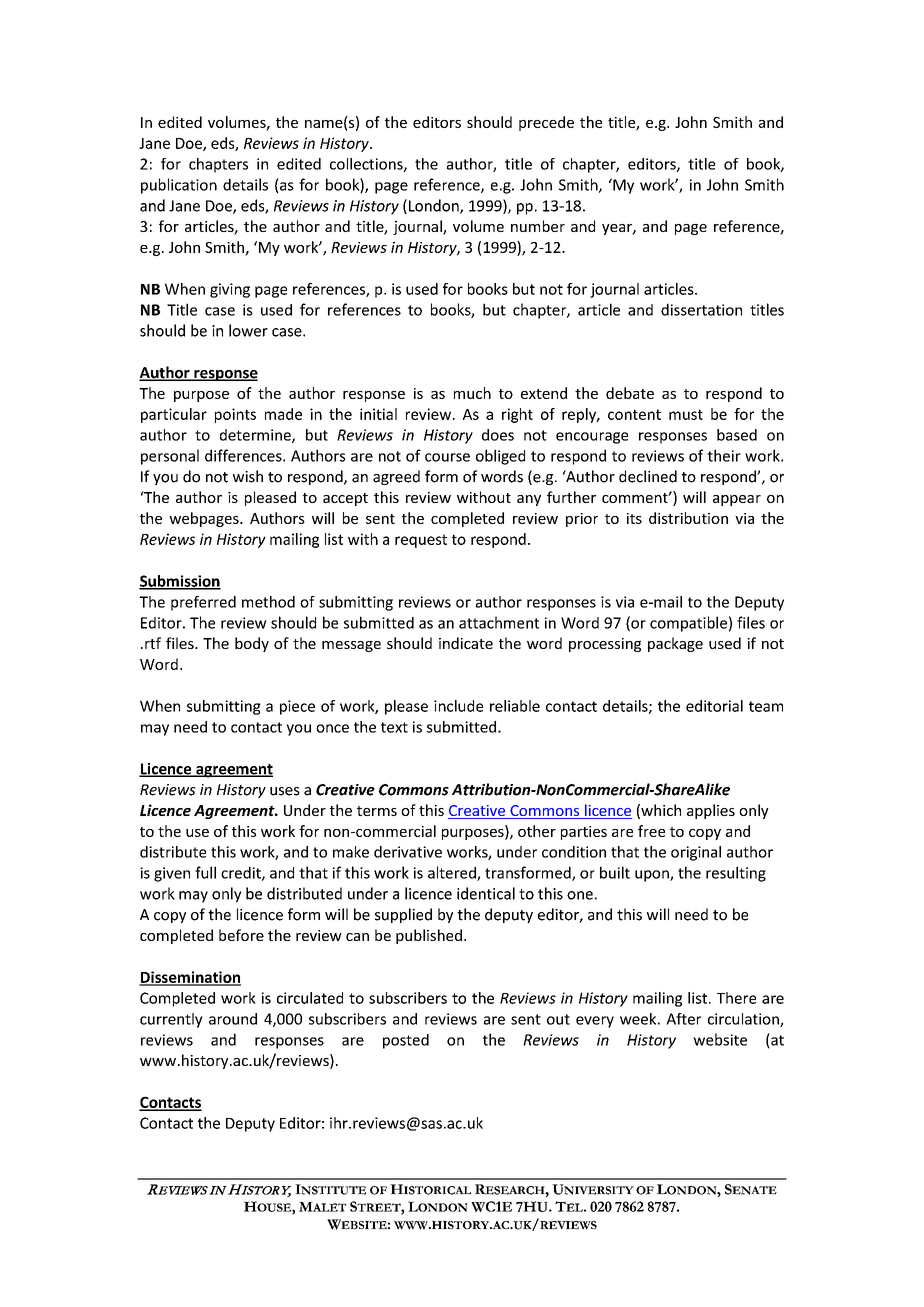  Describe the element at coordinates (538, 226) in the document. I see `number` at that location.
